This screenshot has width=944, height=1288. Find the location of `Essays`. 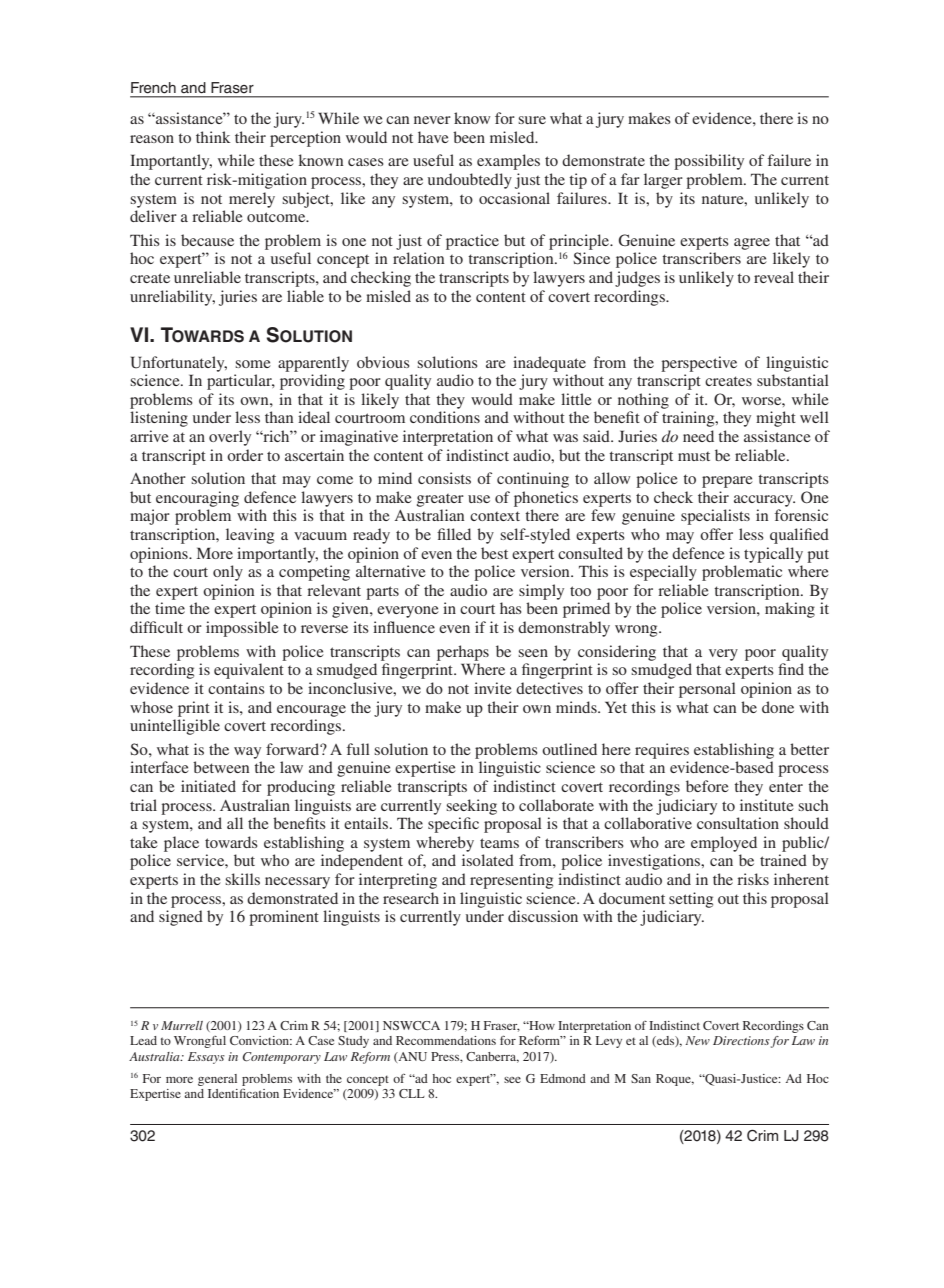

Essays is located at coordinates (206, 1058).
